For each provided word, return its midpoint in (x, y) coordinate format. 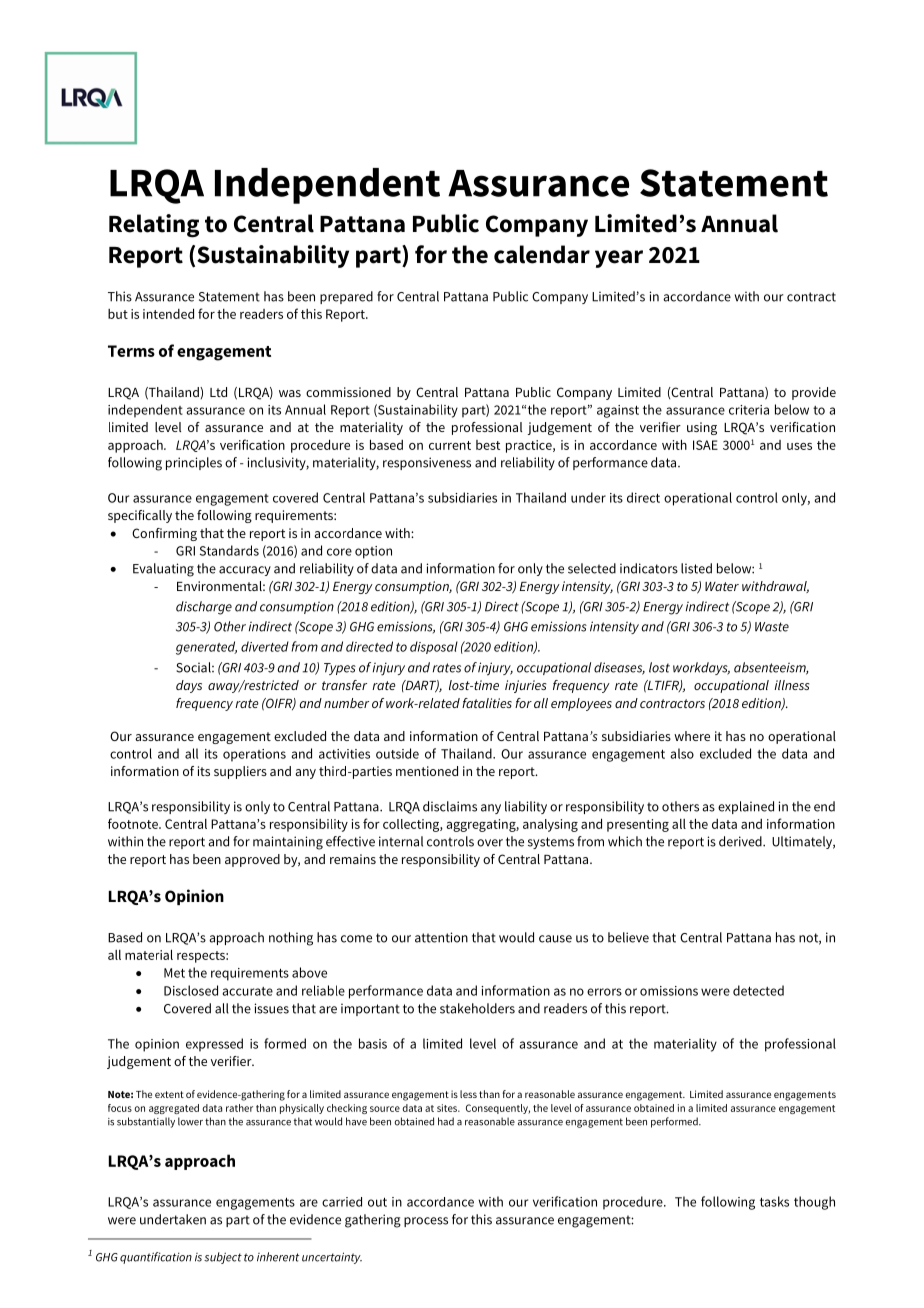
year (619, 259)
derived (741, 841)
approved (252, 860)
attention (441, 937)
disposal (434, 647)
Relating (154, 226)
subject (223, 1258)
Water (722, 586)
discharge (204, 608)
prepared (346, 297)
